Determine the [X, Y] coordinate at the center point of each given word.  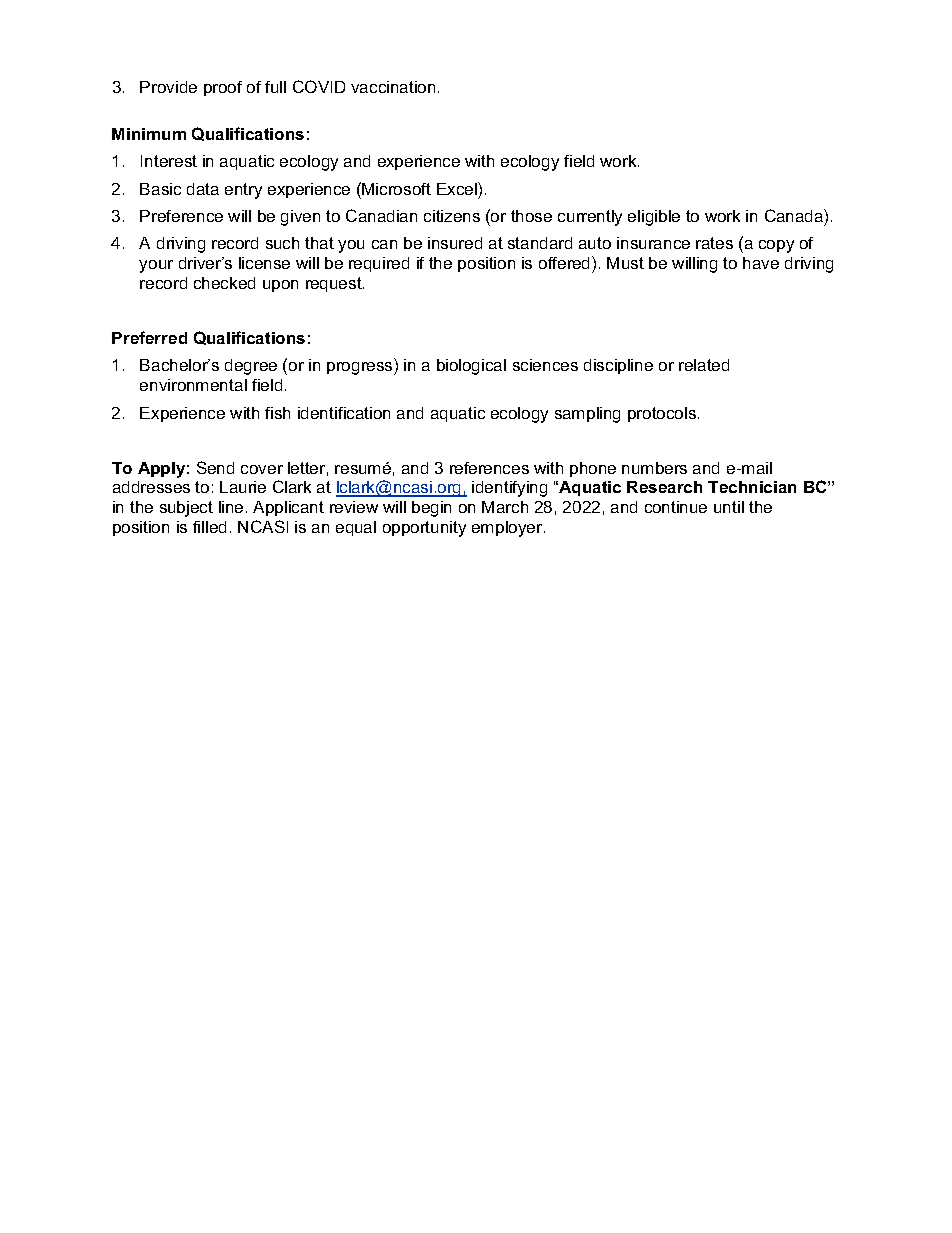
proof [223, 88]
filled [209, 527]
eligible [654, 218]
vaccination [393, 87]
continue [676, 507]
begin [431, 509]
